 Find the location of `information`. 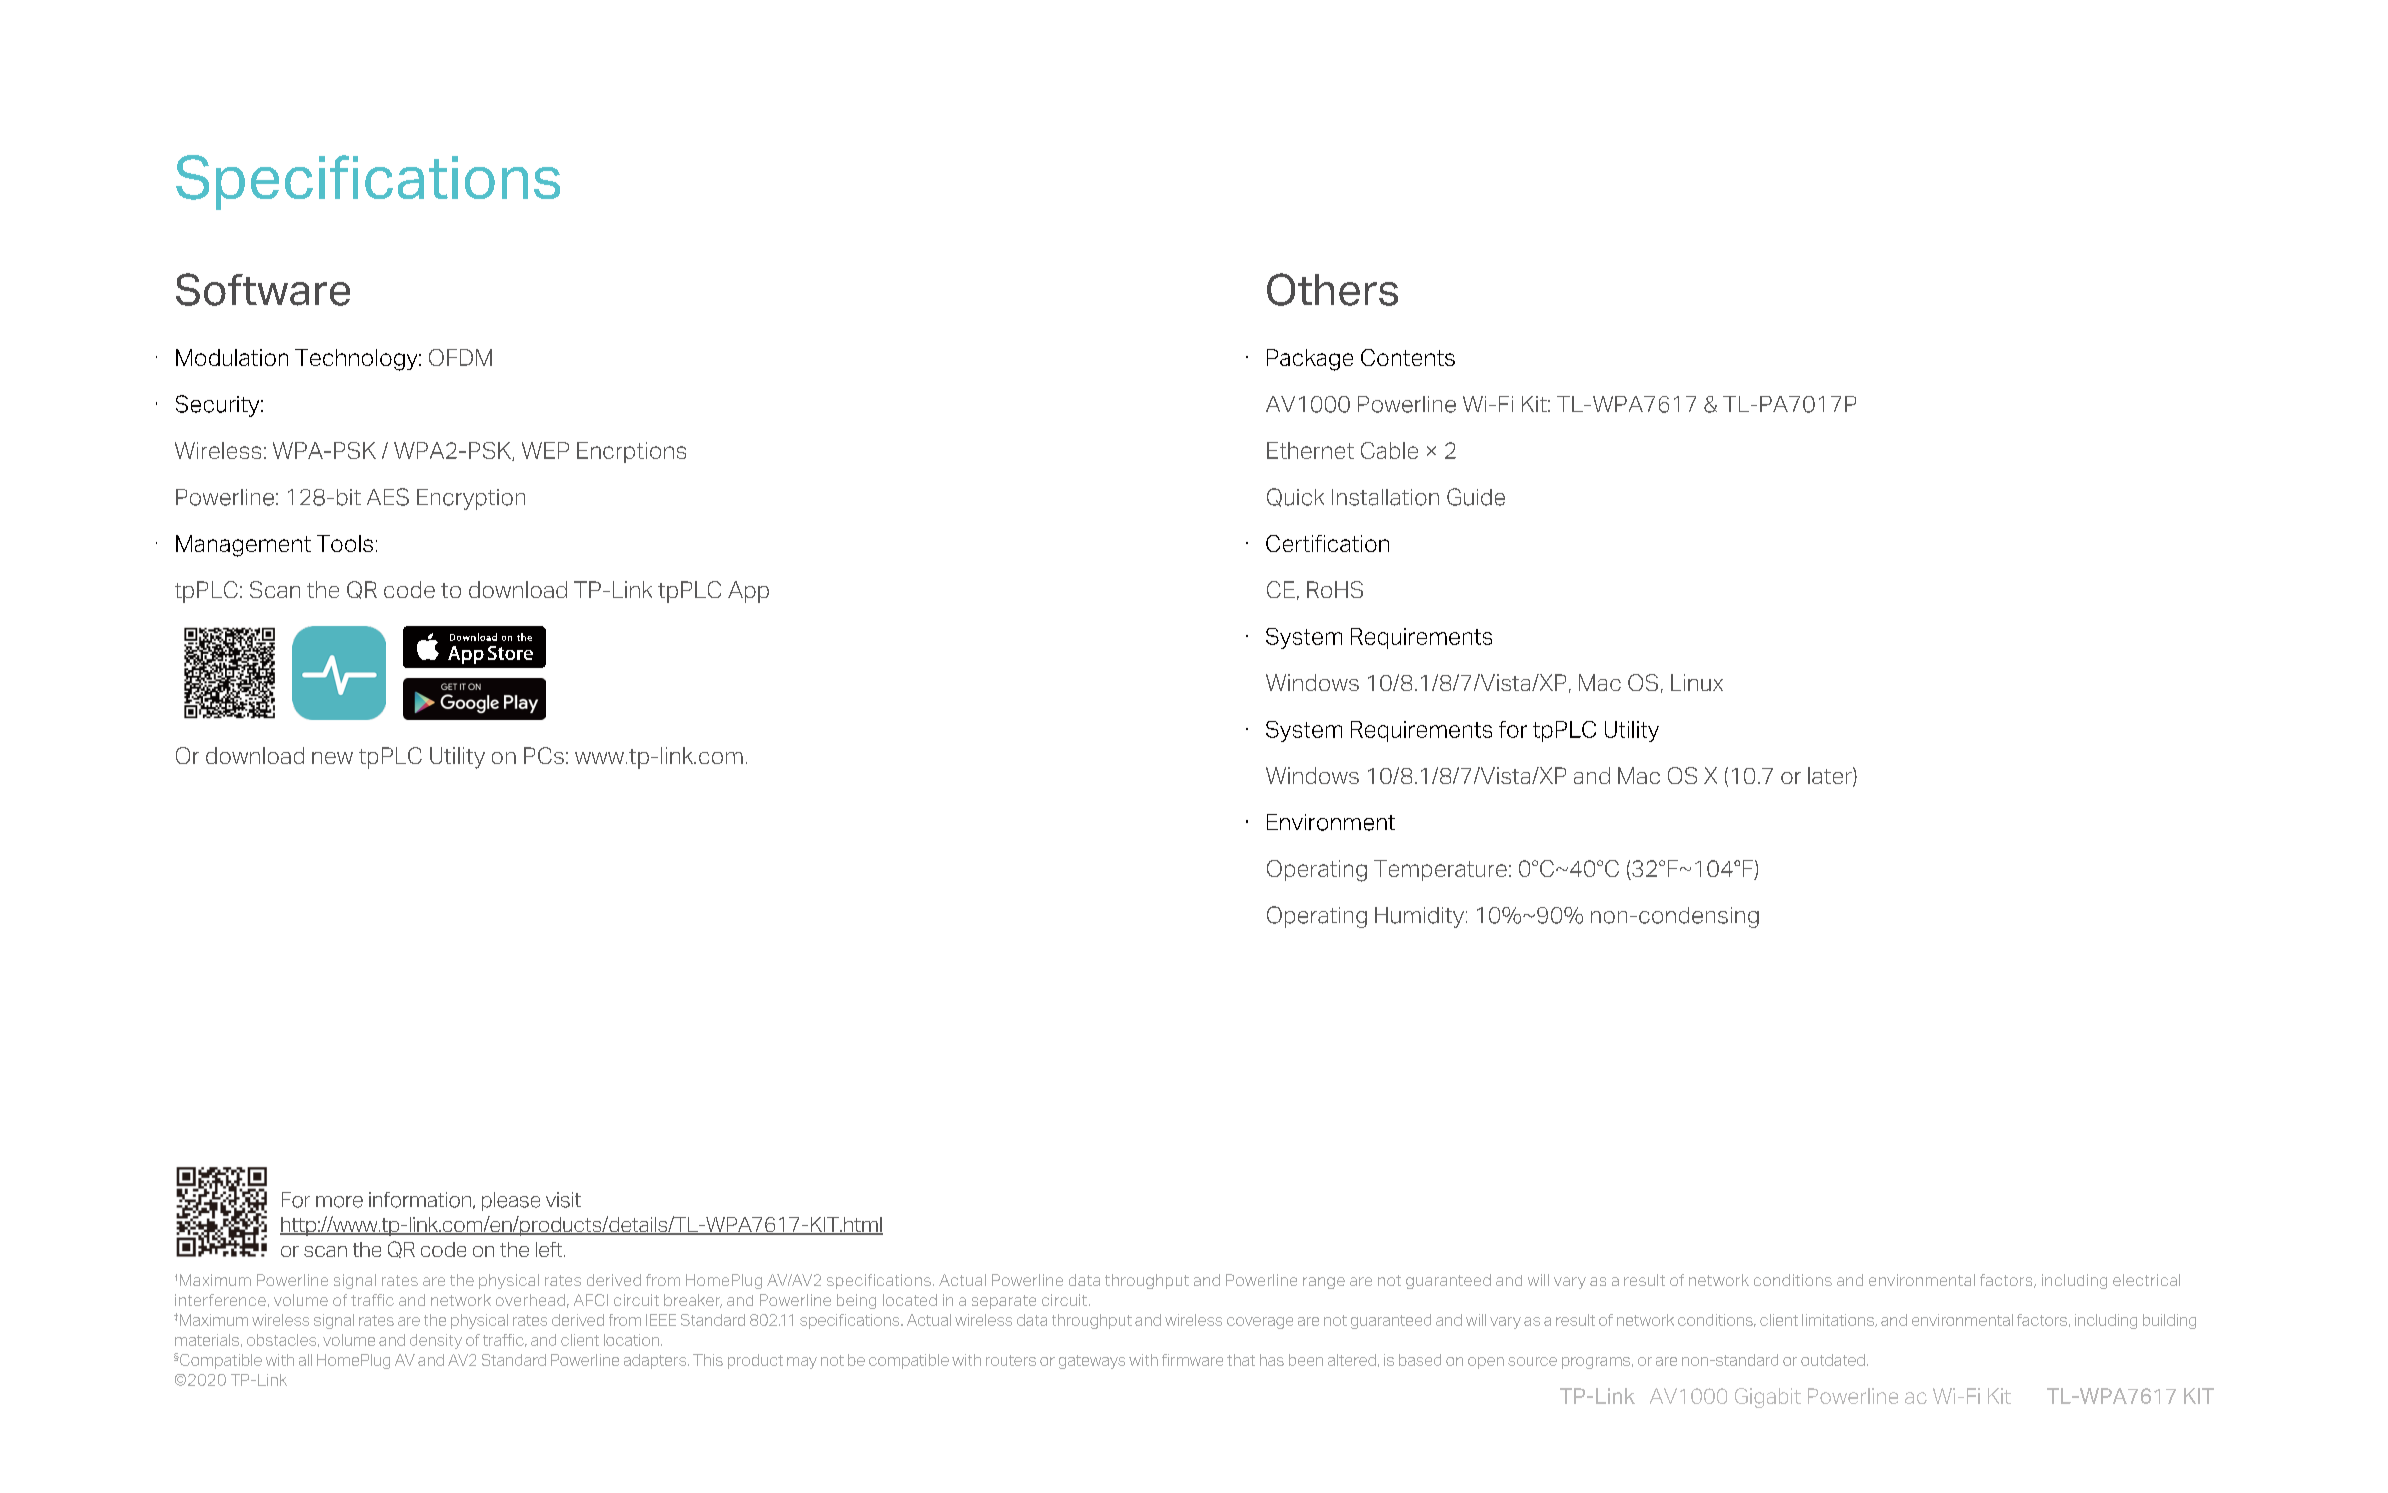

information is located at coordinates (421, 1200).
